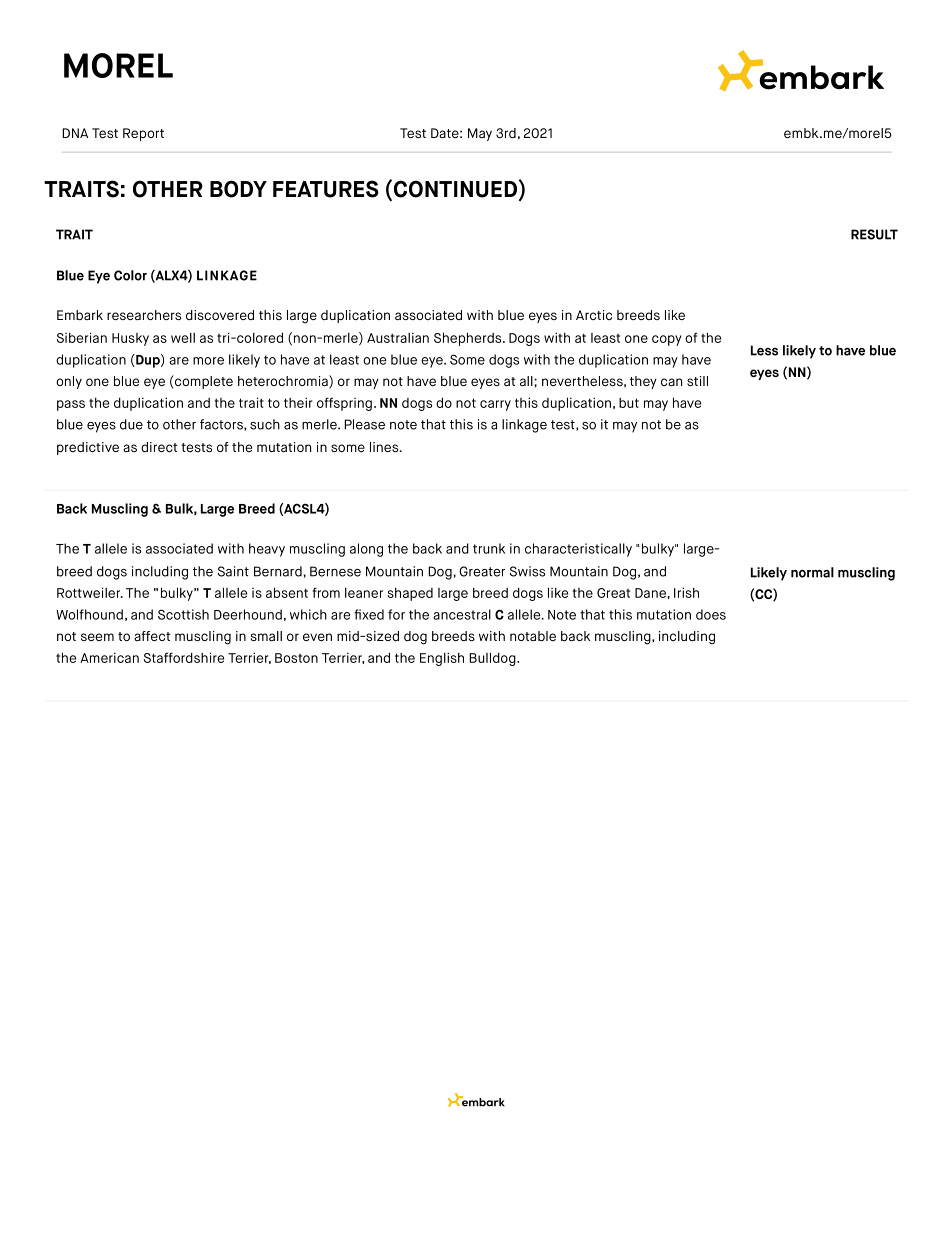 The image size is (952, 1233). Describe the element at coordinates (203, 382) in the screenshot. I see `complete` at that location.
